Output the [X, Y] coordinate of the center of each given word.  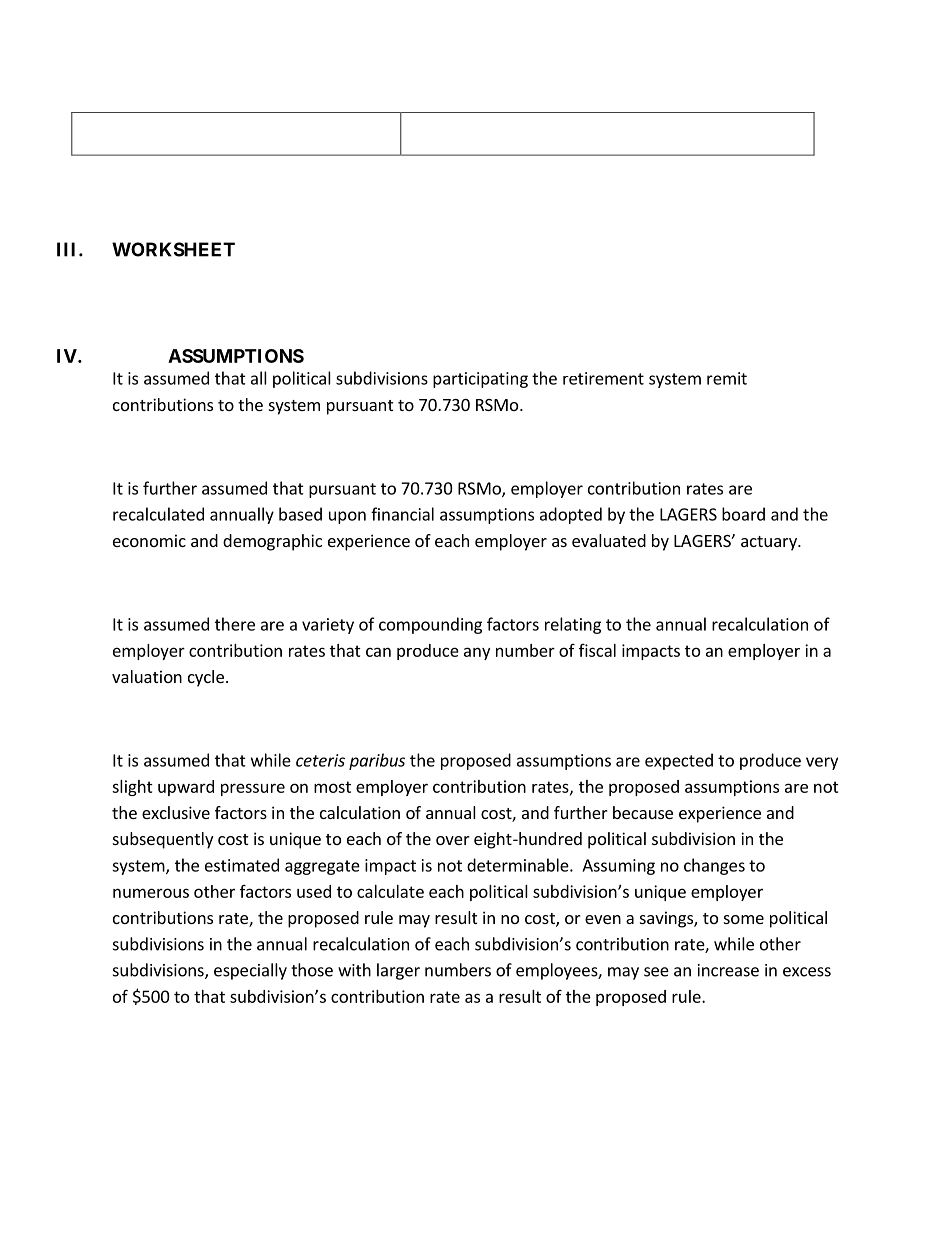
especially [250, 971]
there [235, 624]
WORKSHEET [173, 249]
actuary [770, 543]
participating [480, 380]
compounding [430, 625]
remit [727, 378]
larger [398, 971]
